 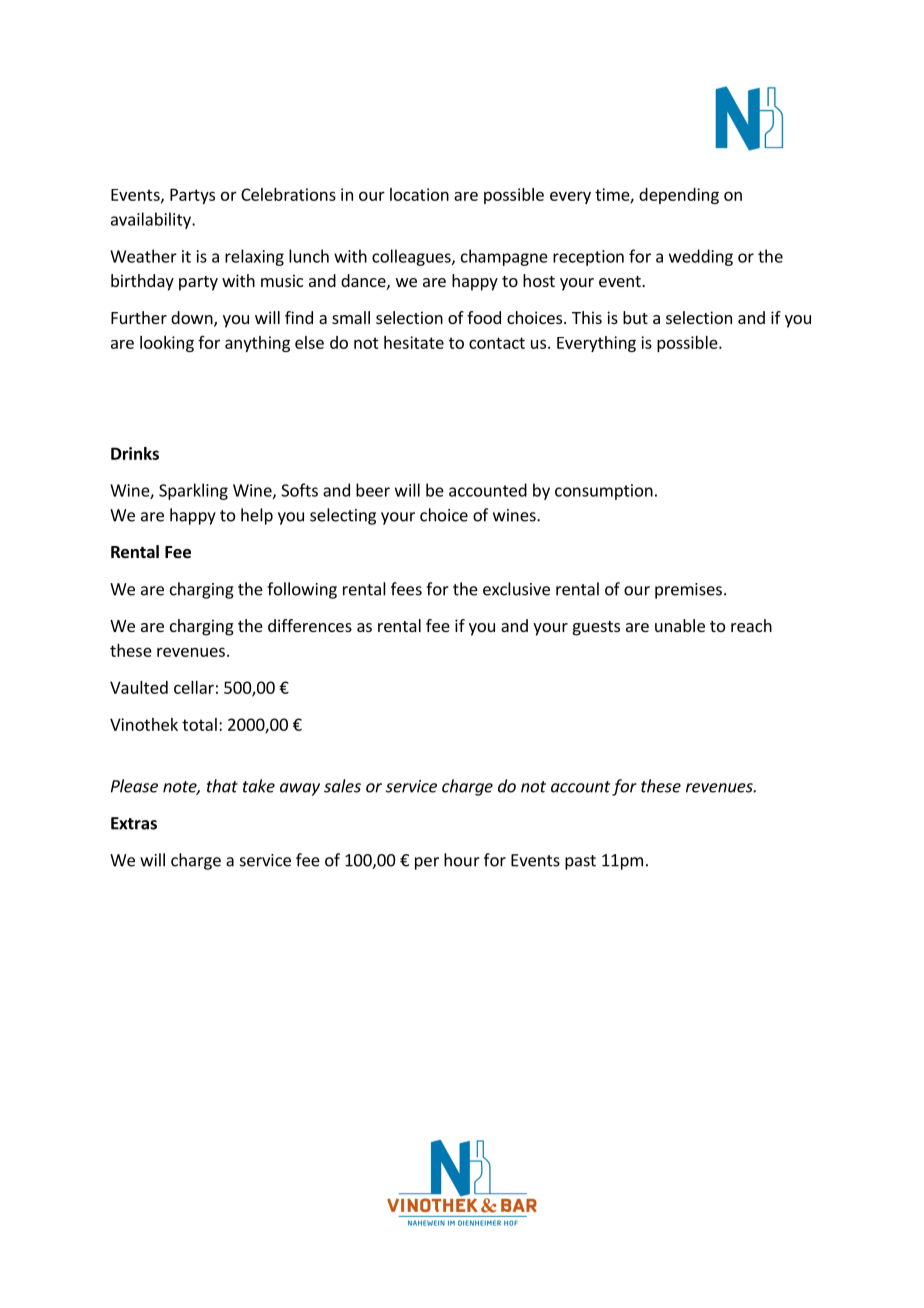 What do you see at coordinates (419, 194) in the page?
I see `location` at bounding box center [419, 194].
